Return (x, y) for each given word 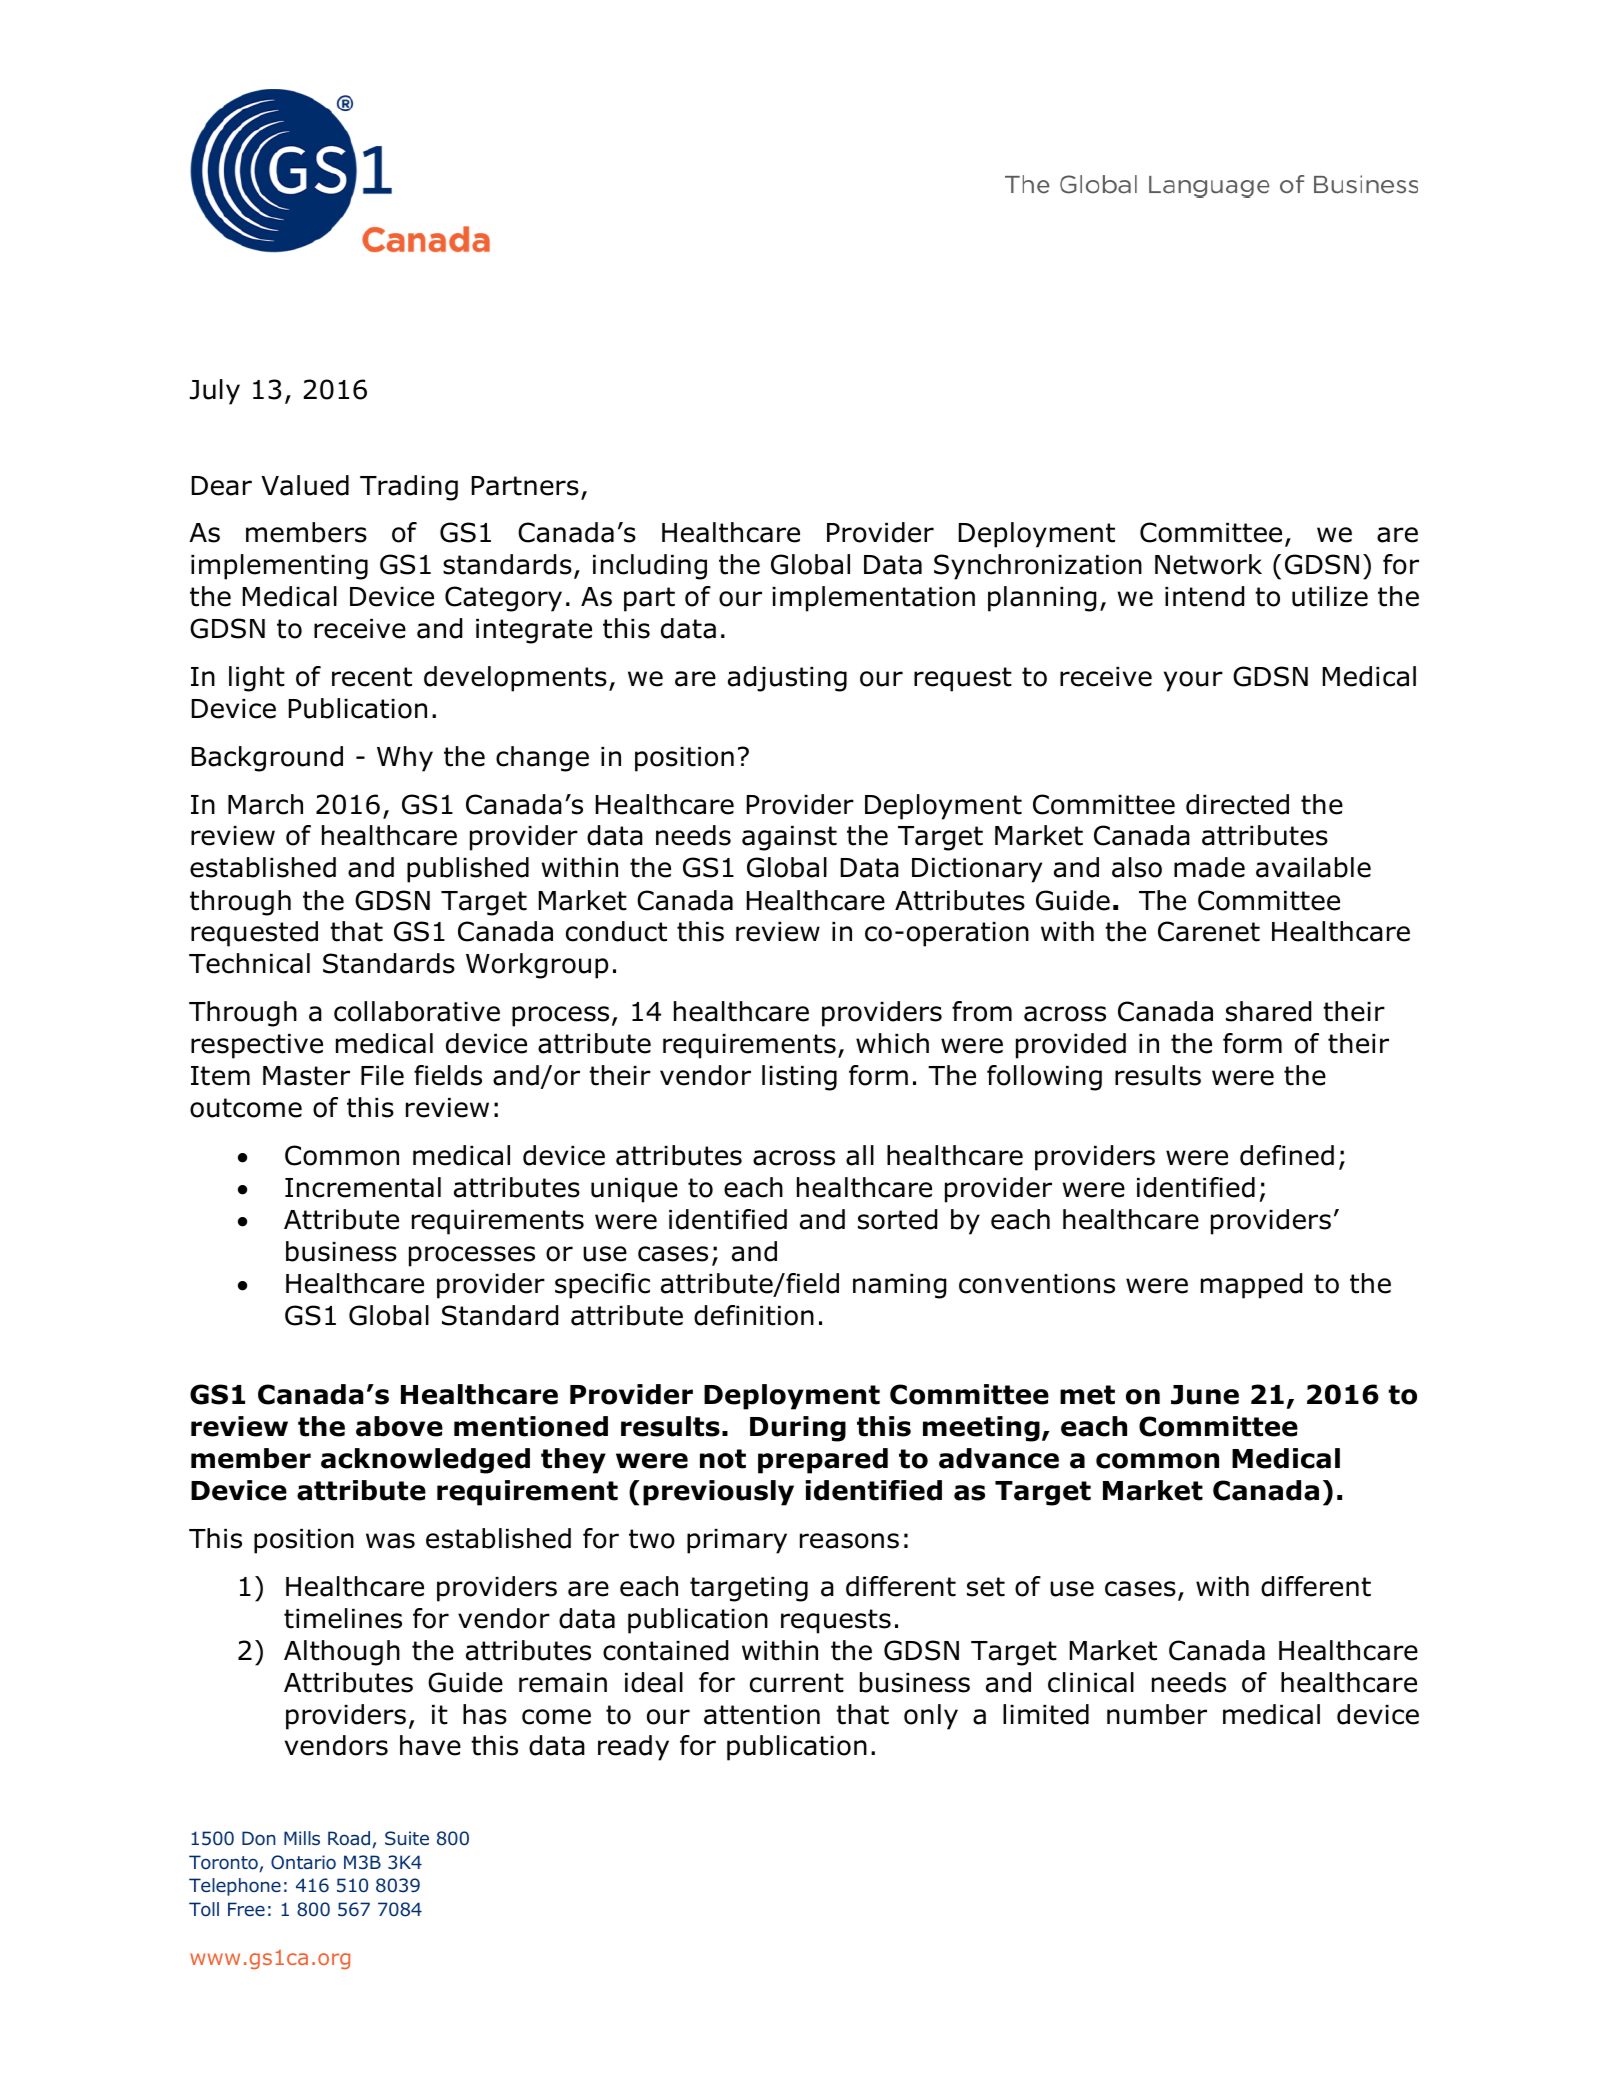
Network (1208, 564)
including (650, 567)
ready (633, 1748)
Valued (305, 485)
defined (1287, 1155)
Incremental (363, 1187)
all (860, 1155)
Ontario (303, 1862)
